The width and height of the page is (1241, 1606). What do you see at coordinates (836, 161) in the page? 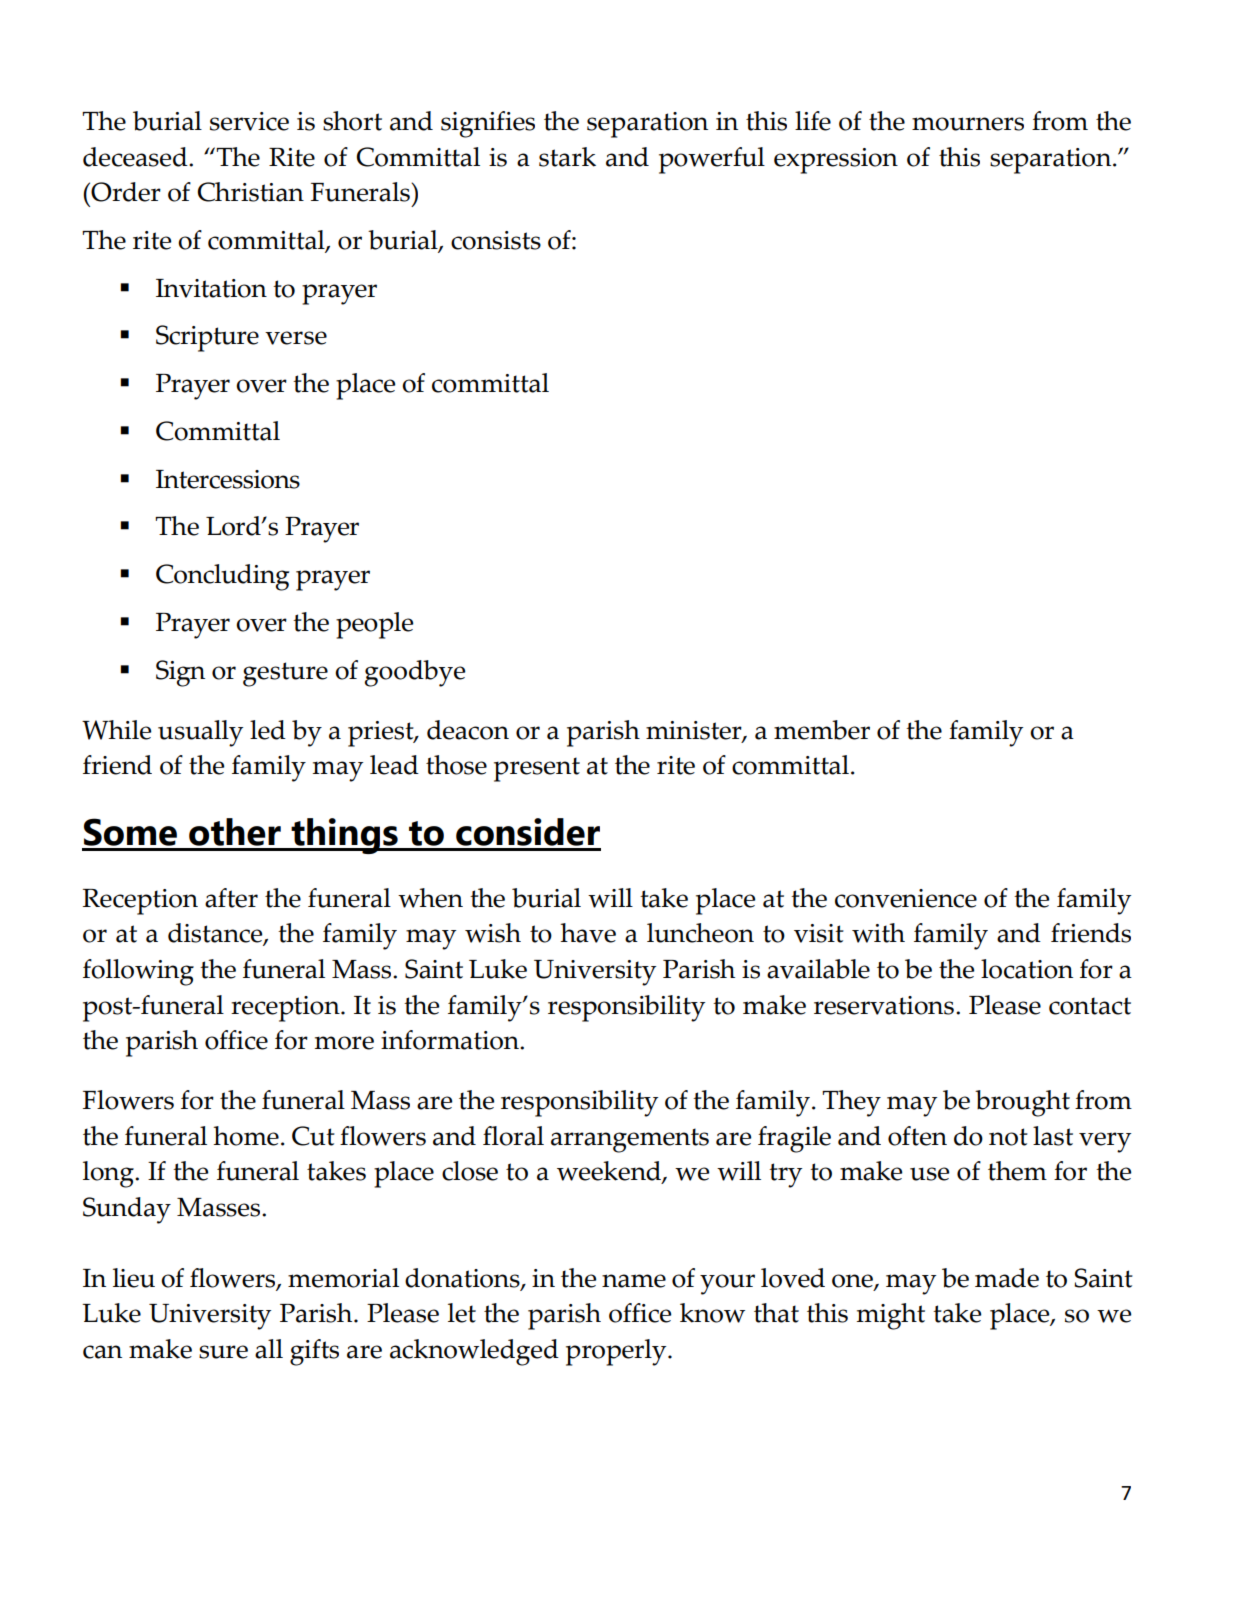
I see `expression` at bounding box center [836, 161].
